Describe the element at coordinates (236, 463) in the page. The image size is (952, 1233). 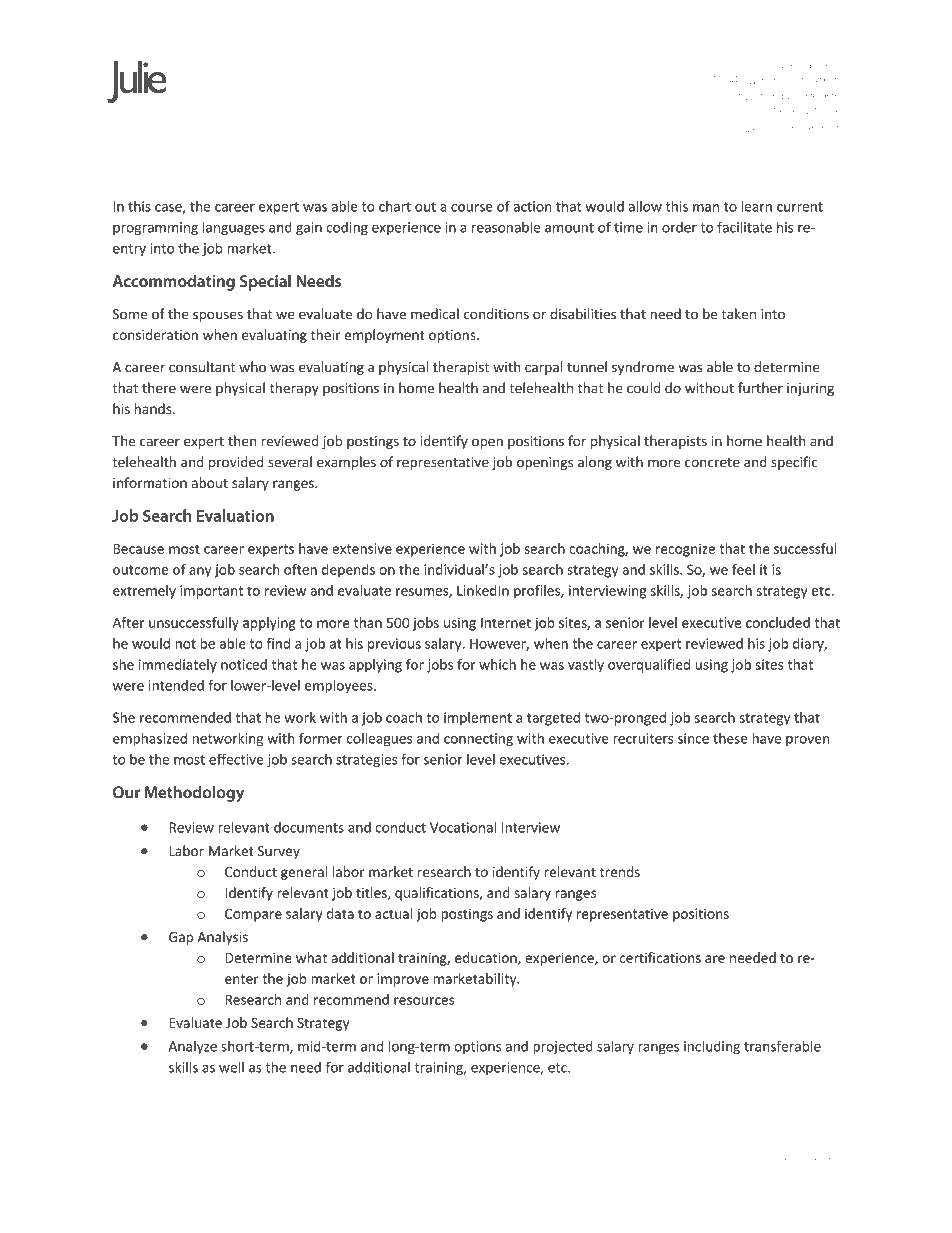
I see `provided` at that location.
